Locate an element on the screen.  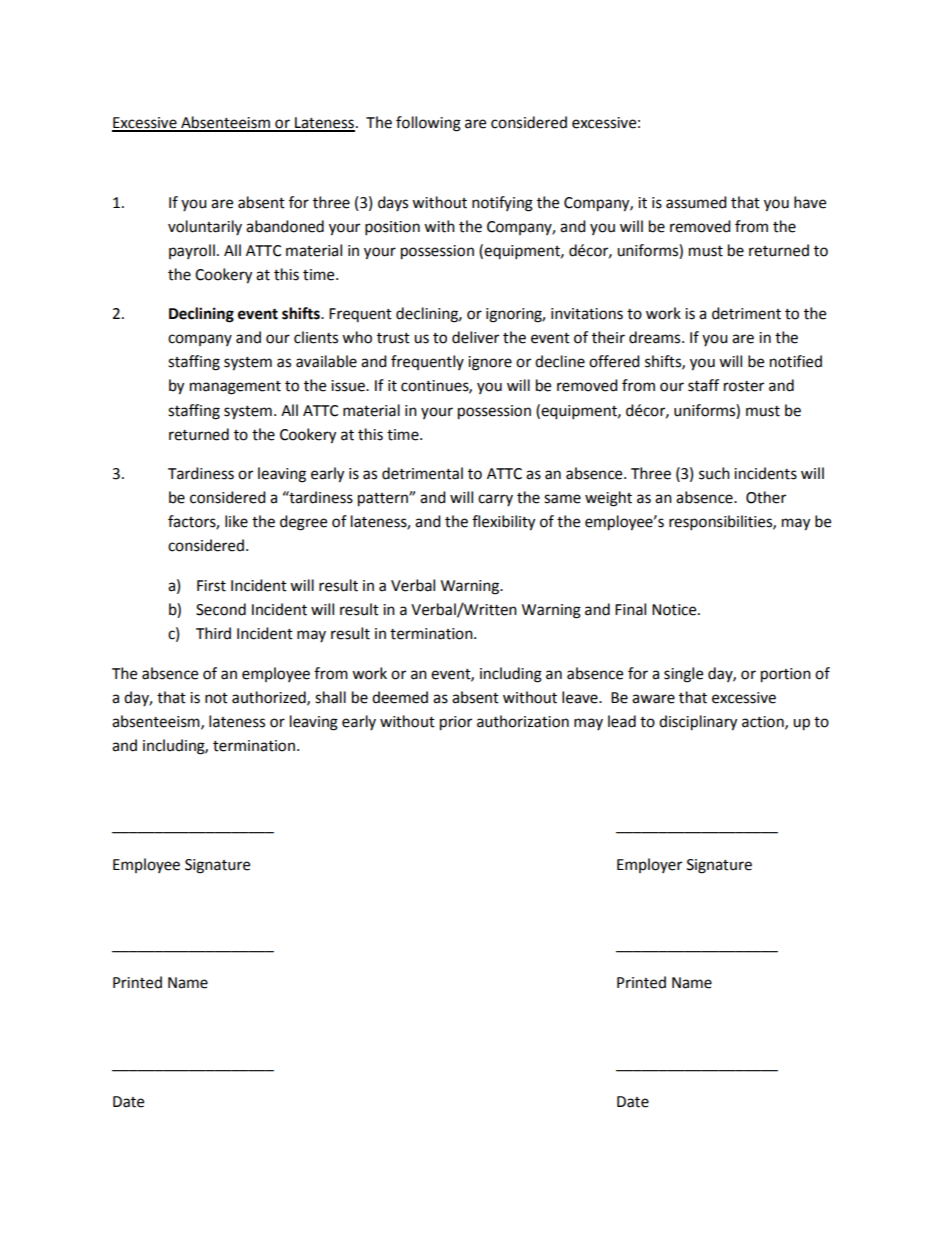
Other is located at coordinates (766, 497).
